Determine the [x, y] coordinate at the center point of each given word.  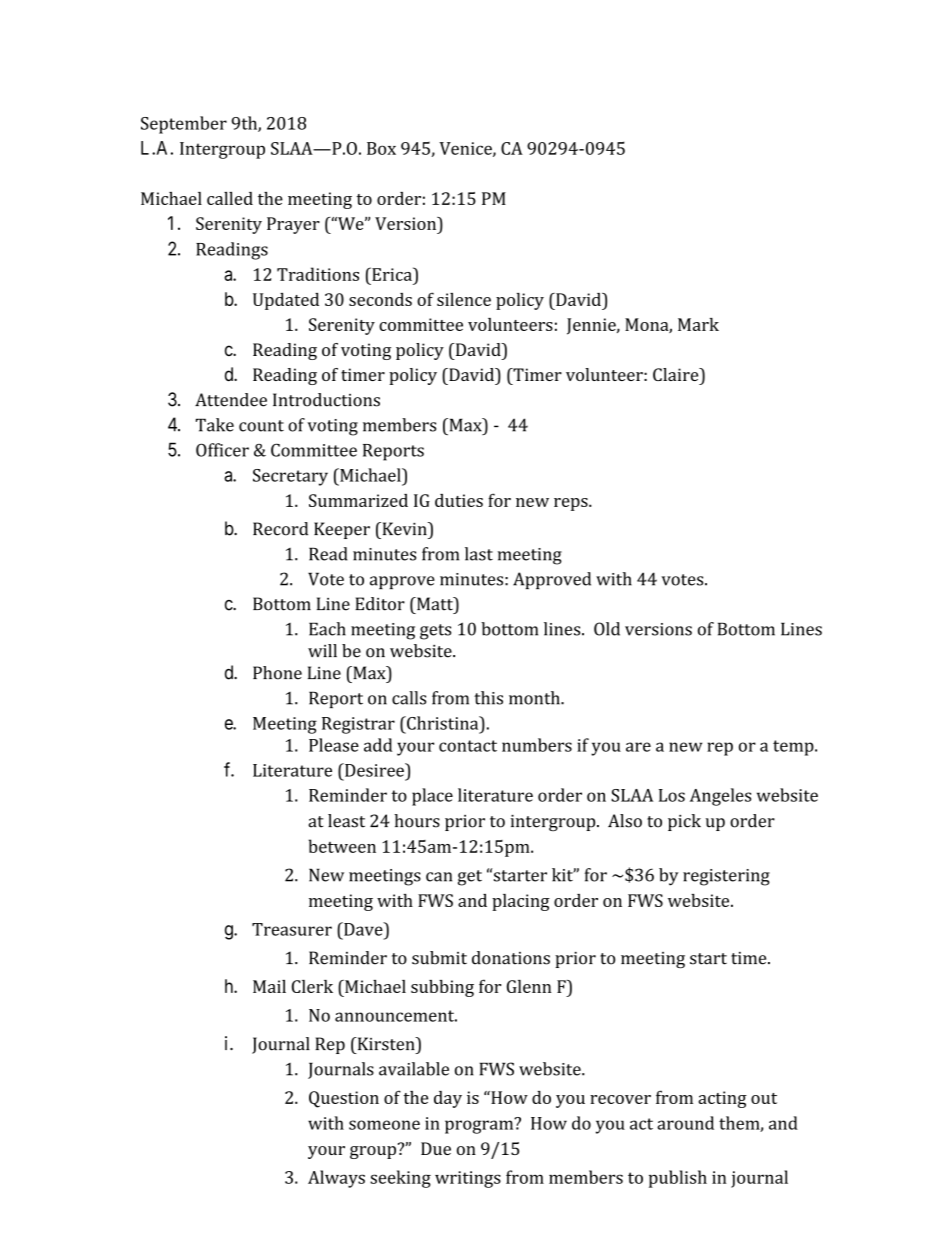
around [685, 1123]
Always [336, 1179]
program [480, 1126]
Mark [698, 324]
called [230, 198]
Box [381, 148]
